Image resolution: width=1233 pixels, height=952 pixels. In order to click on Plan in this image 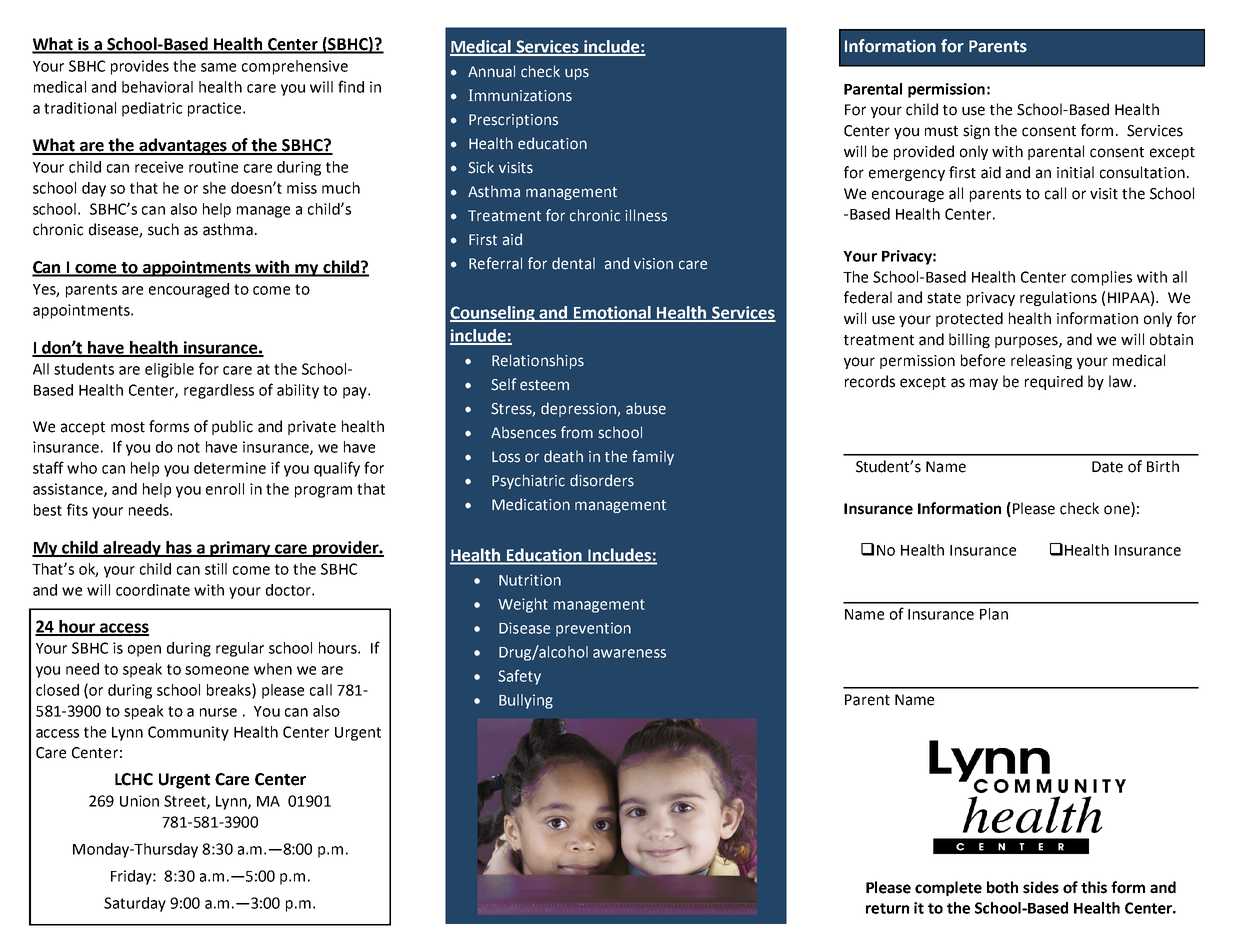, I will do `click(994, 614)`.
